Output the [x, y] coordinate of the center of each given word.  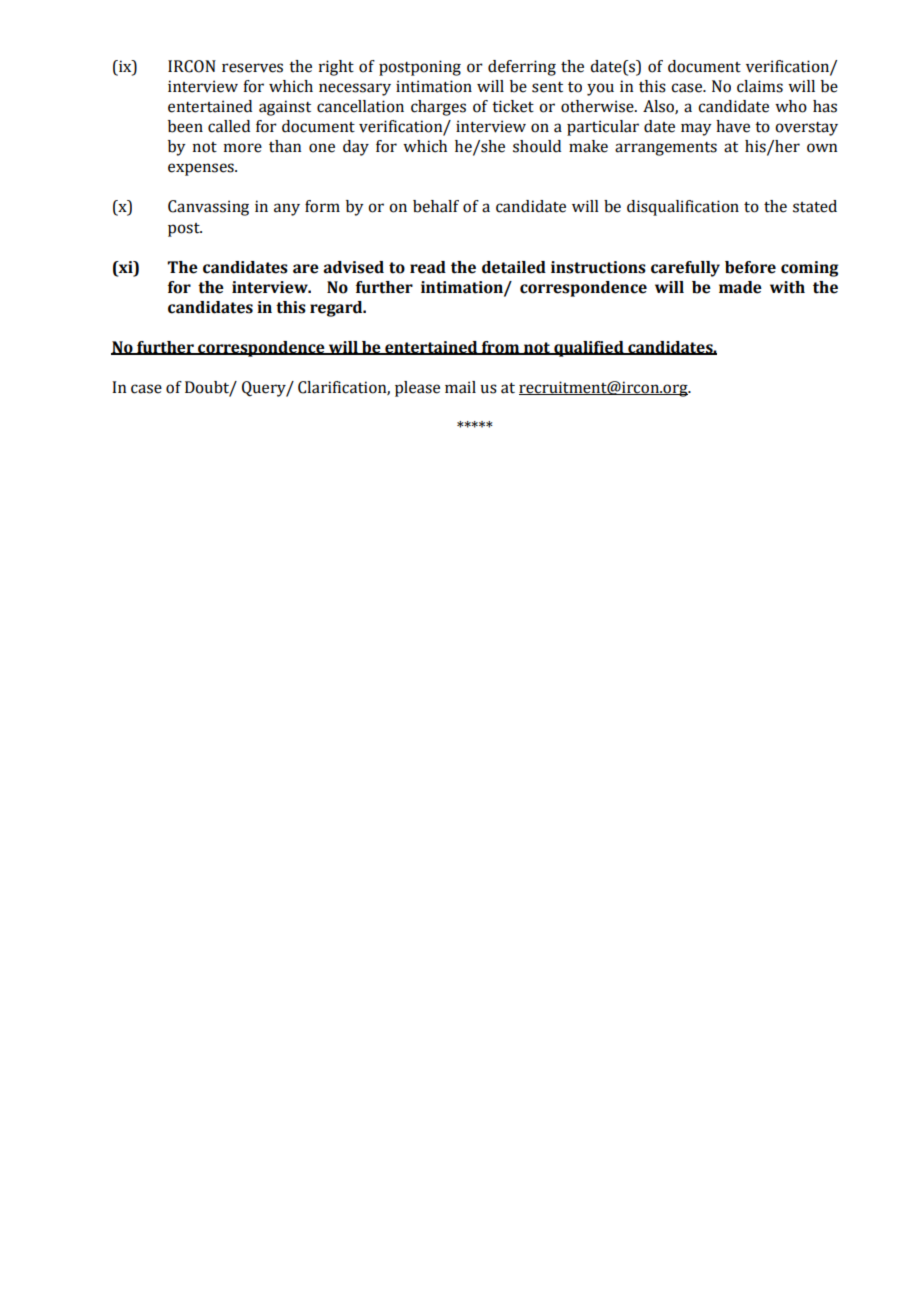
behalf [436, 206]
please [417, 389]
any [287, 209]
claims [760, 86]
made [740, 287]
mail [460, 387]
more [243, 148]
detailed [514, 267]
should [537, 146]
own [822, 148]
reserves [252, 68]
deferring [522, 68]
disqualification [683, 208]
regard [337, 309]
